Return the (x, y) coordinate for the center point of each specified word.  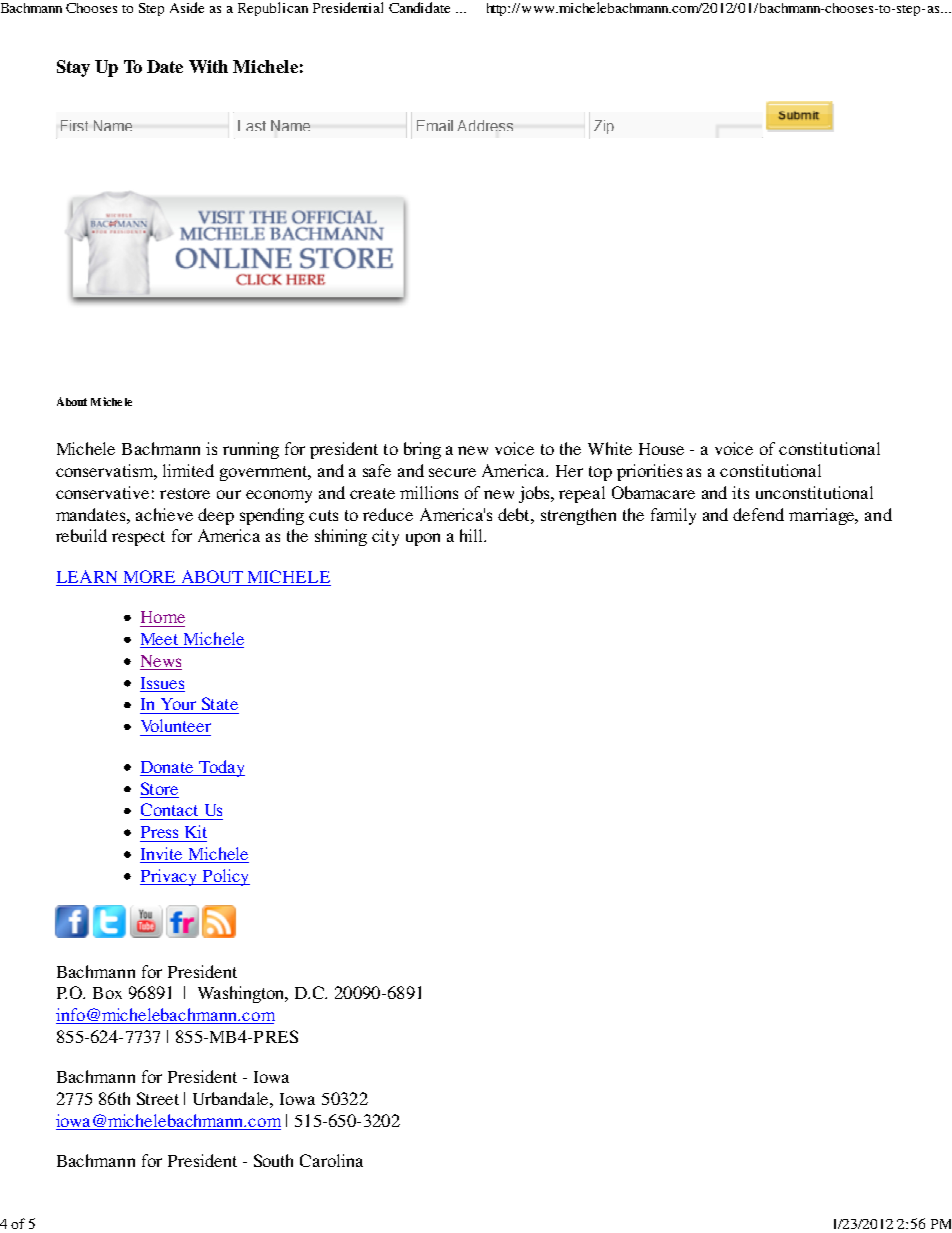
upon (423, 539)
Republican (273, 9)
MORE (149, 578)
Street (158, 1098)
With (208, 66)
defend (758, 514)
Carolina (331, 1160)
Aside (187, 7)
